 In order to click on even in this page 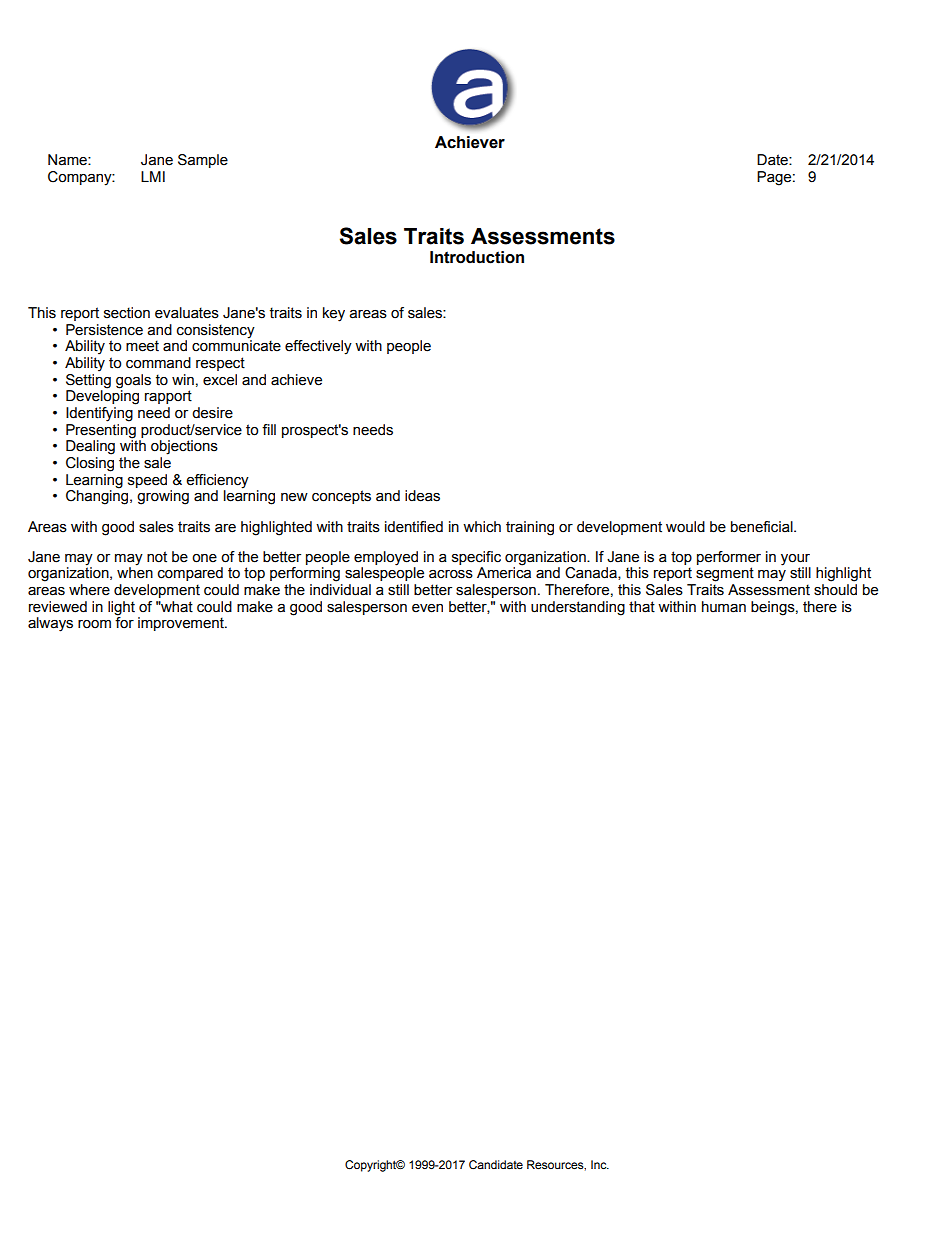, I will do `click(427, 608)`.
